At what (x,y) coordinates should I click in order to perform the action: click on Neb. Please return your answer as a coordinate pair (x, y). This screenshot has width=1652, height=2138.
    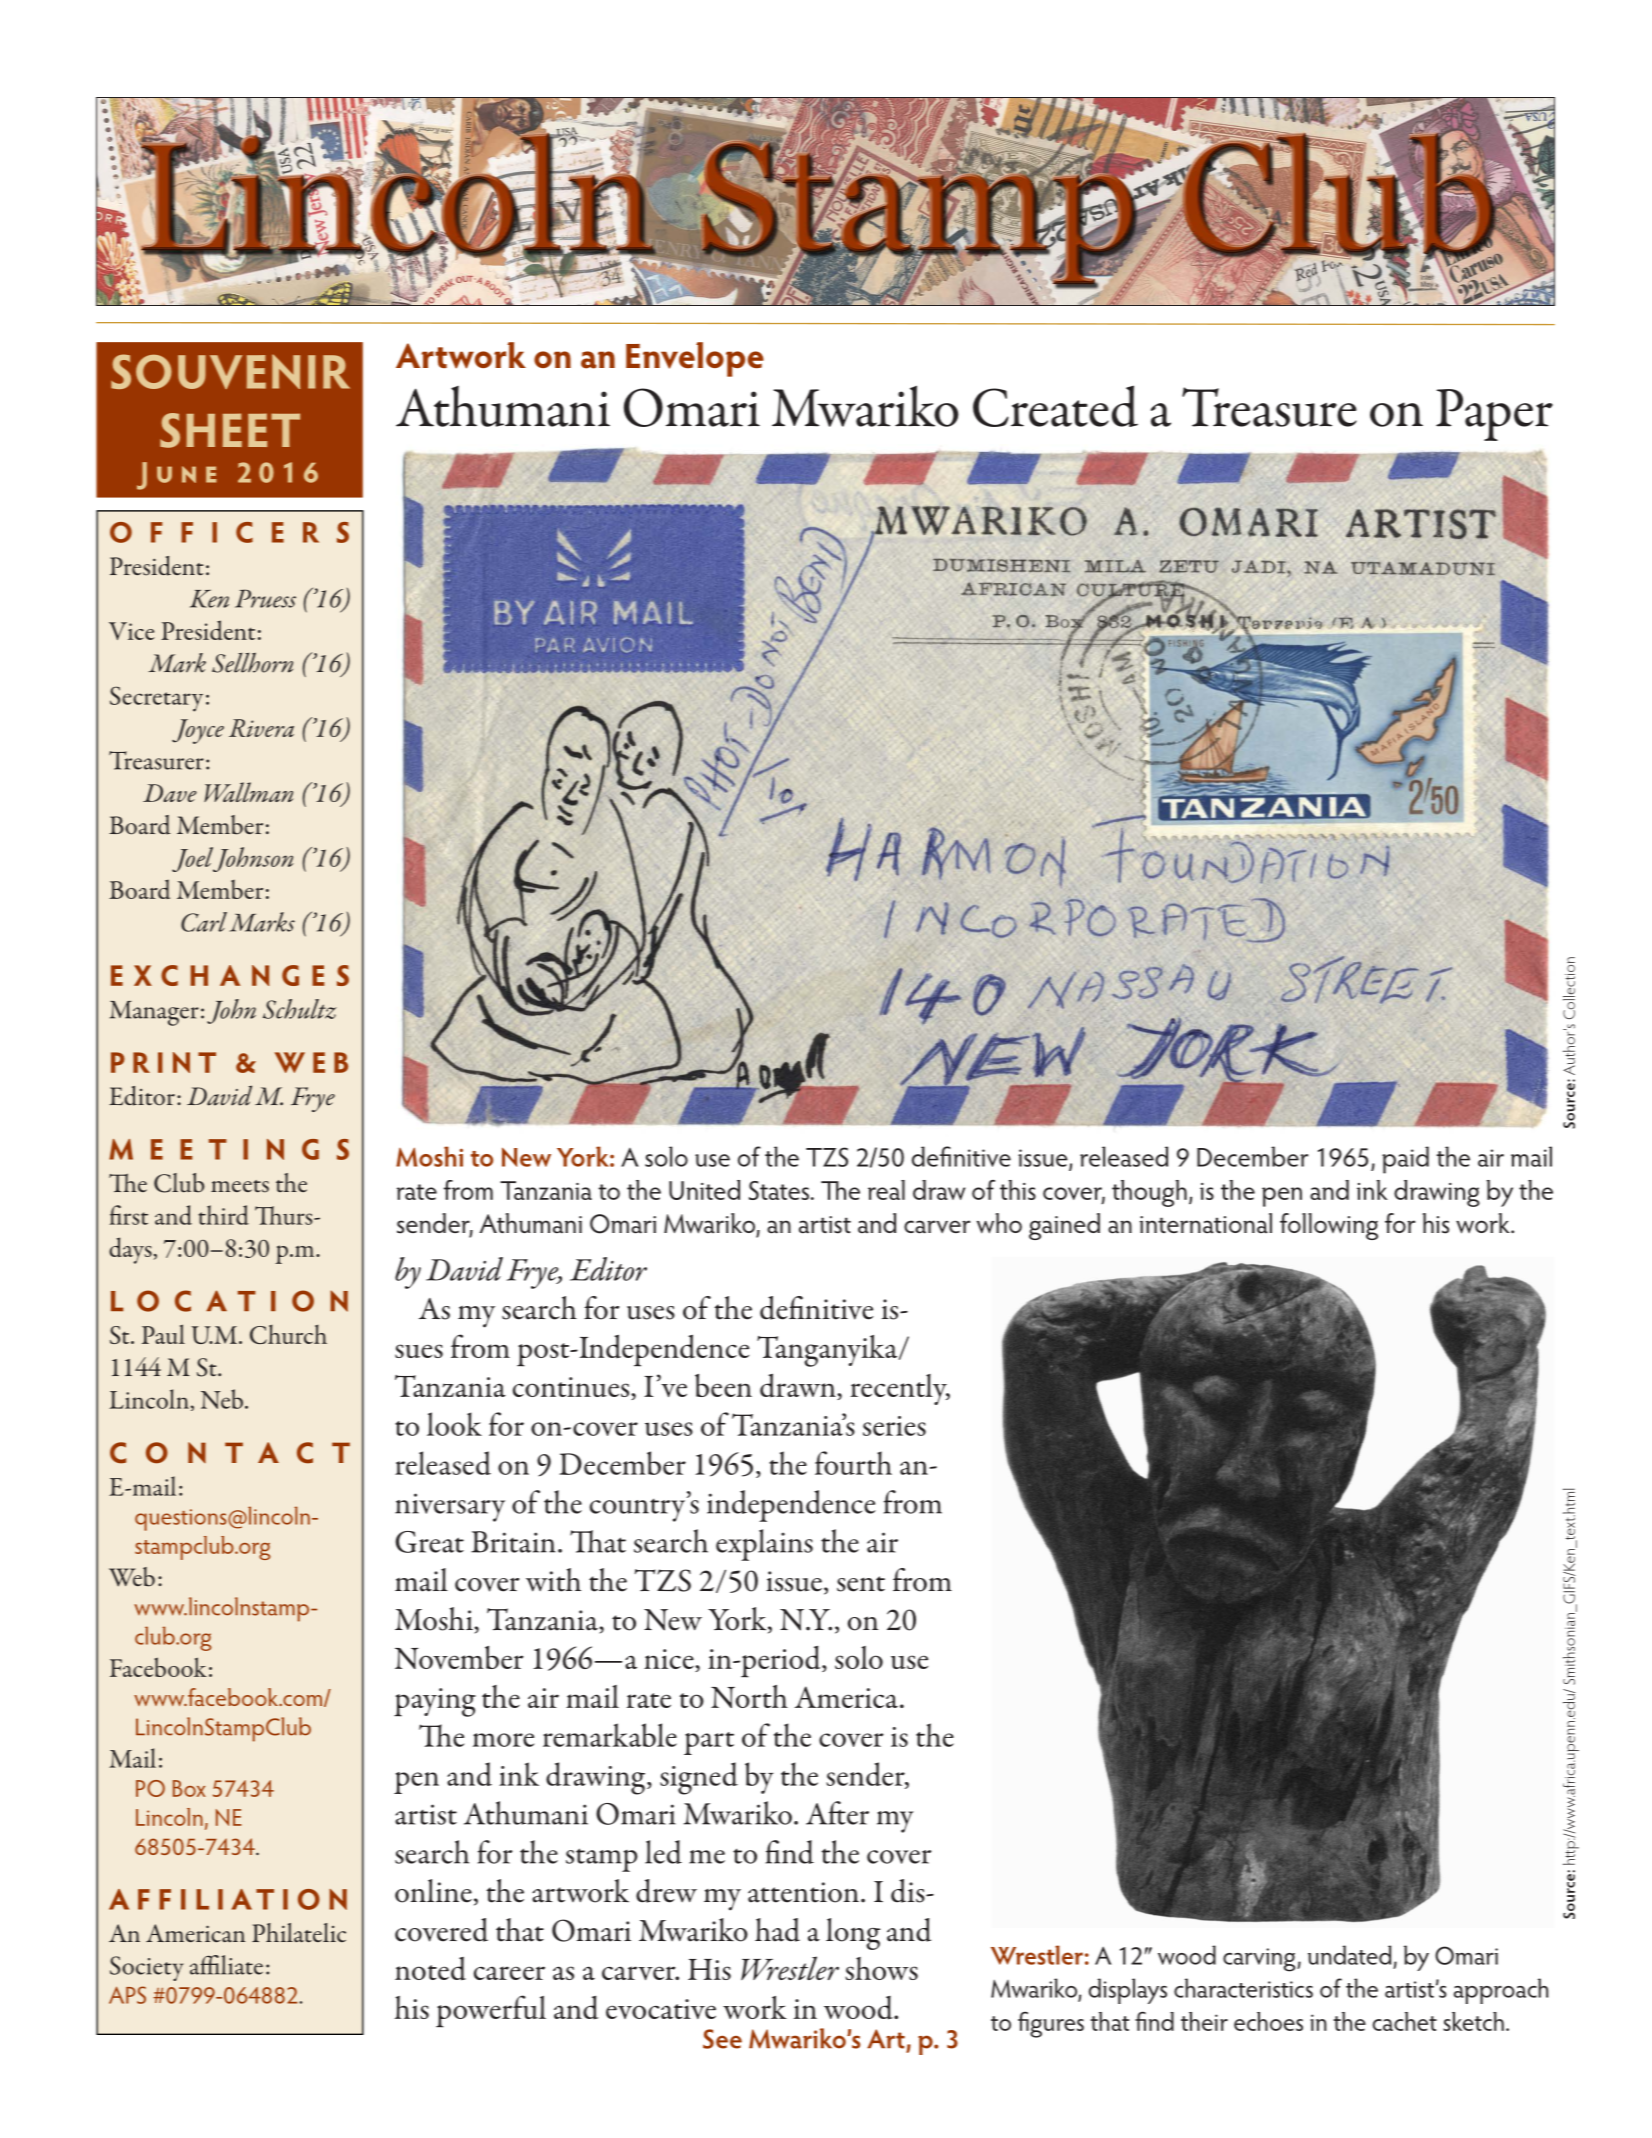
    Looking at the image, I should click on (223, 1399).
